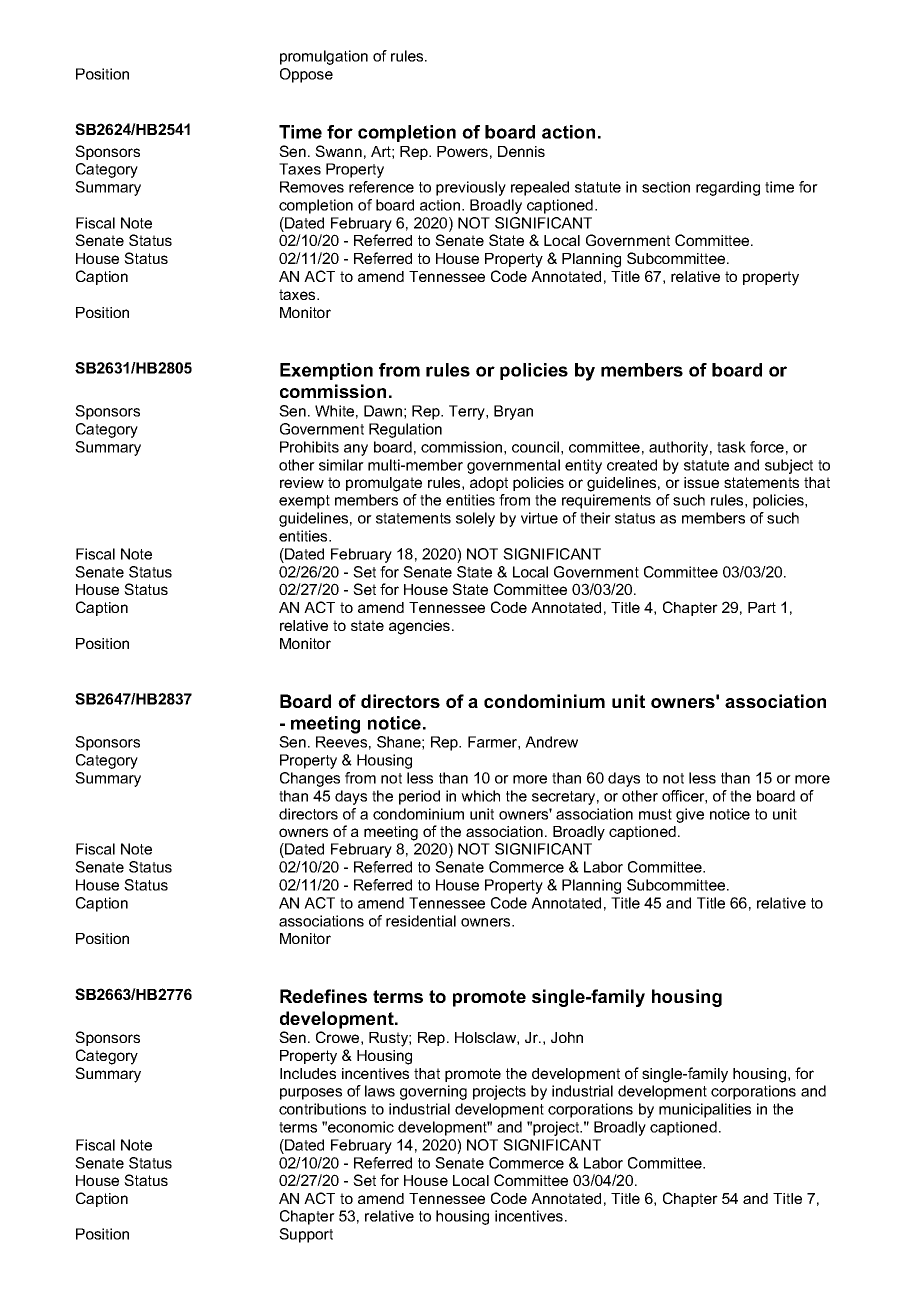 The height and width of the screenshot is (1308, 924). What do you see at coordinates (728, 188) in the screenshot?
I see `regarding` at bounding box center [728, 188].
